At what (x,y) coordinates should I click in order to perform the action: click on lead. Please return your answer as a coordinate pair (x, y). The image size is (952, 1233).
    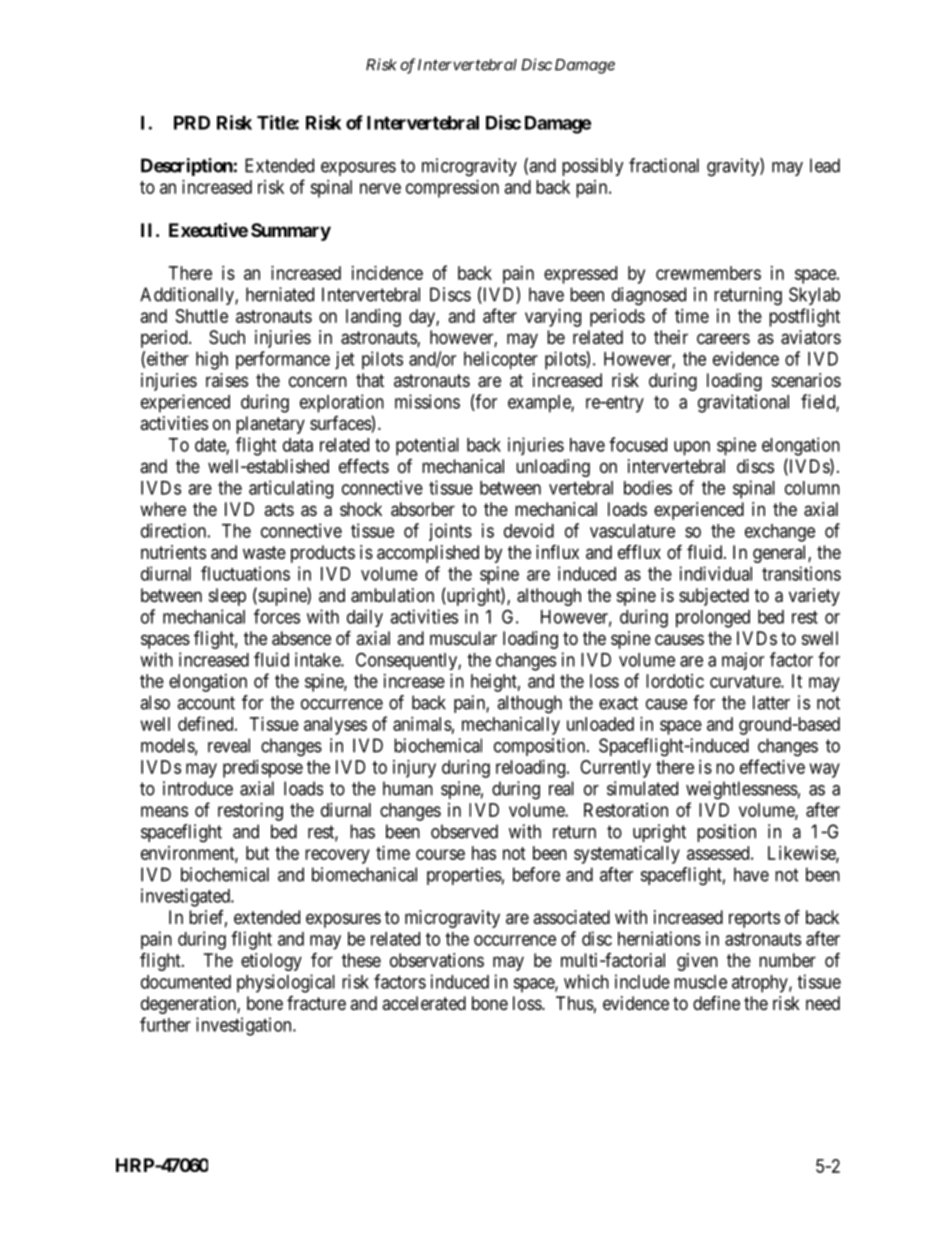
    Looking at the image, I should click on (825, 165).
